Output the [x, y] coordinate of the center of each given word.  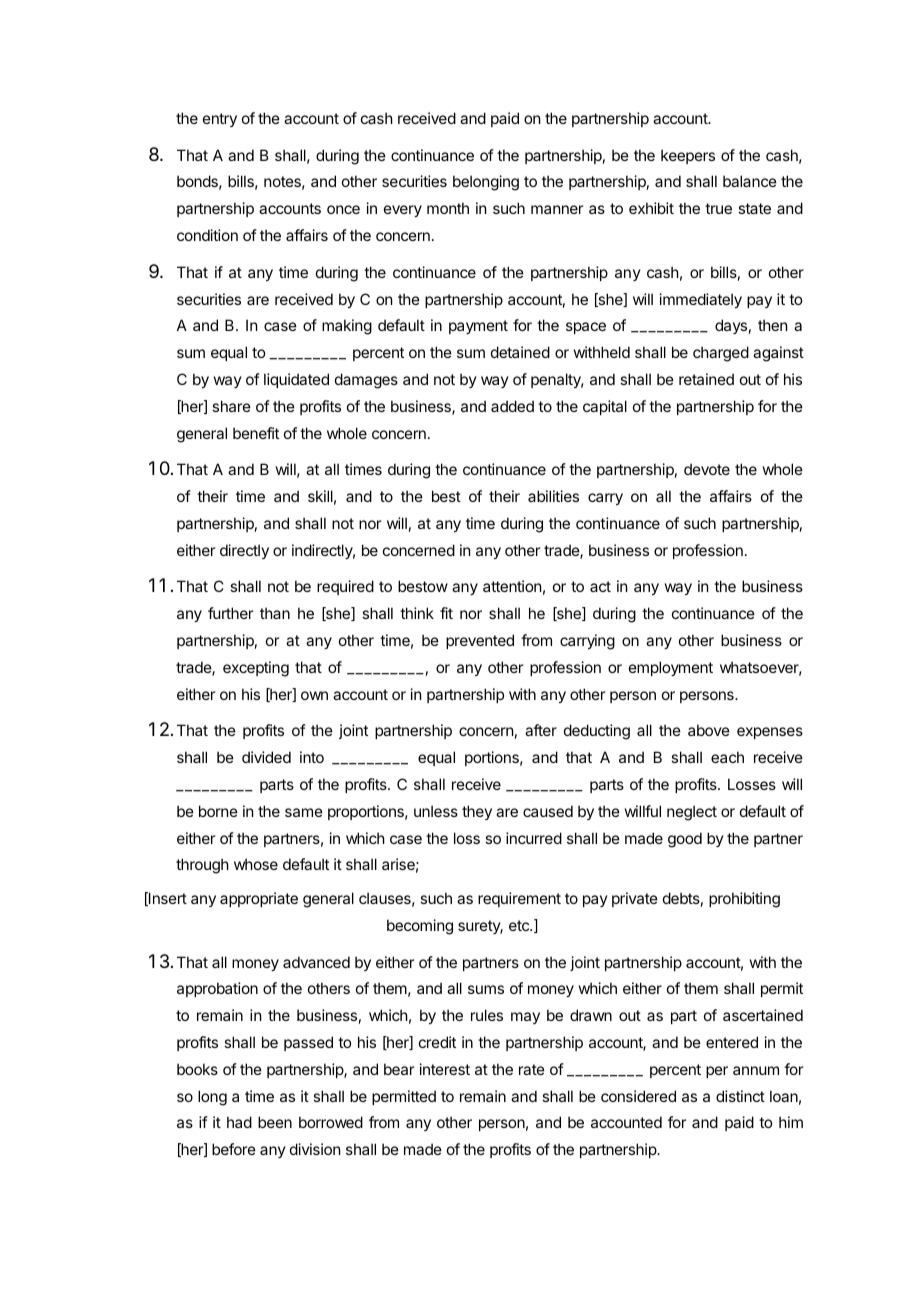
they [477, 812]
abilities [553, 496]
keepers [688, 156]
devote [707, 469]
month [448, 208]
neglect [692, 813]
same [304, 812]
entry [220, 120]
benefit [256, 433]
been [275, 1122]
